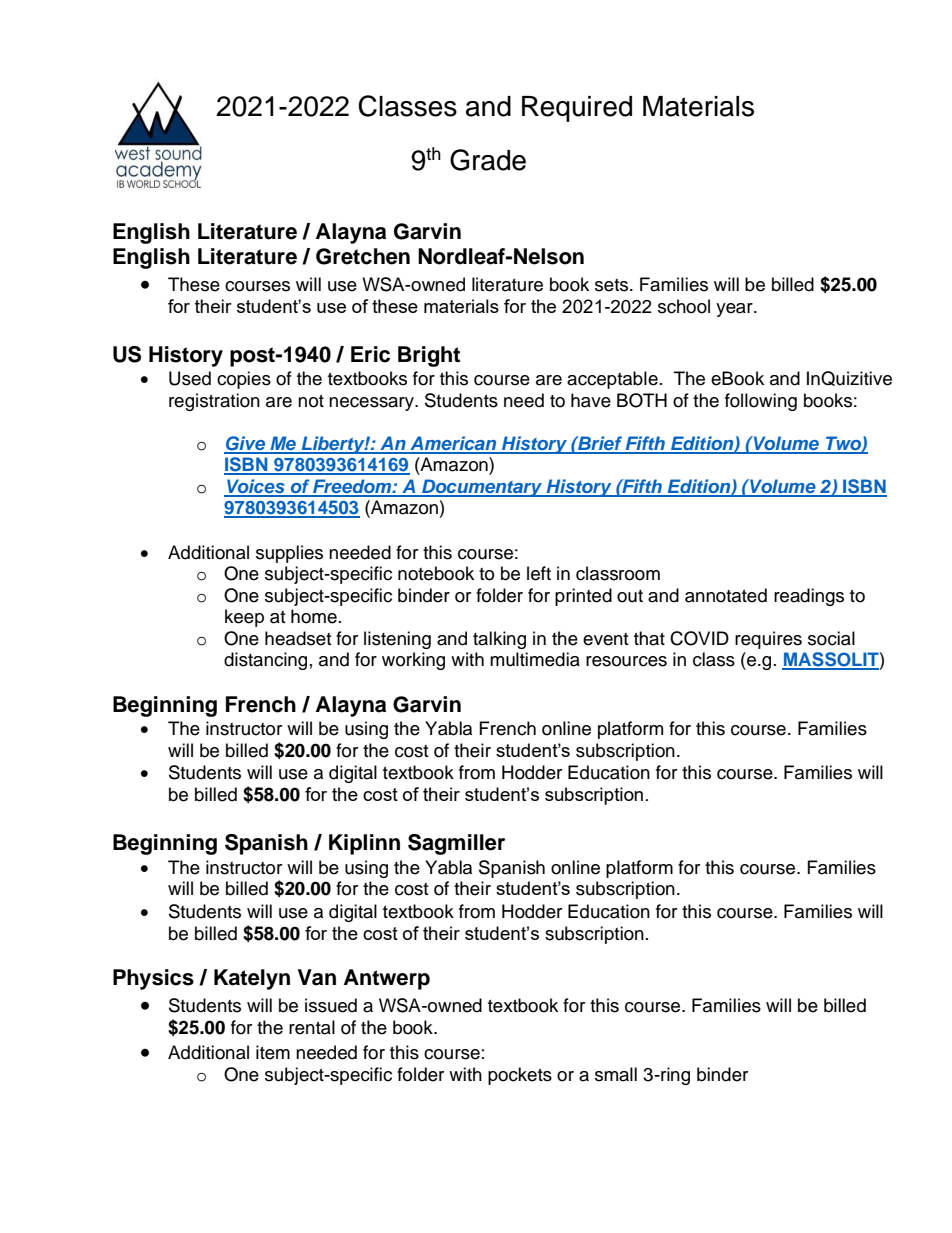  Describe the element at coordinates (273, 1052) in the page. I see `item` at that location.
